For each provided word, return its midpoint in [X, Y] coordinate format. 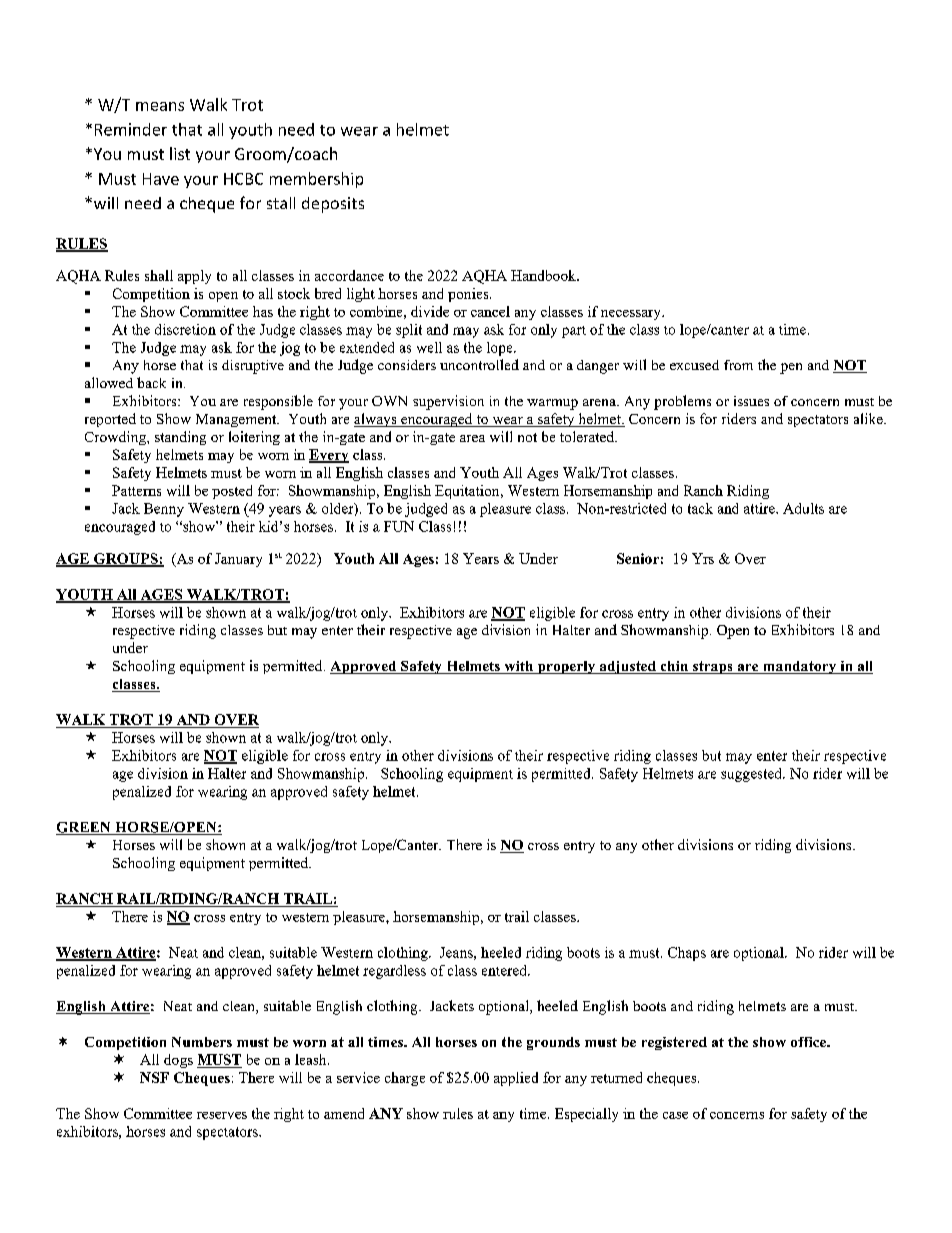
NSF [154, 1077]
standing [180, 438]
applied [516, 1079]
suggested [753, 775]
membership [316, 180]
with [519, 667]
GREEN [84, 828]
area [472, 438]
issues [751, 401]
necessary [632, 315]
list [180, 153]
